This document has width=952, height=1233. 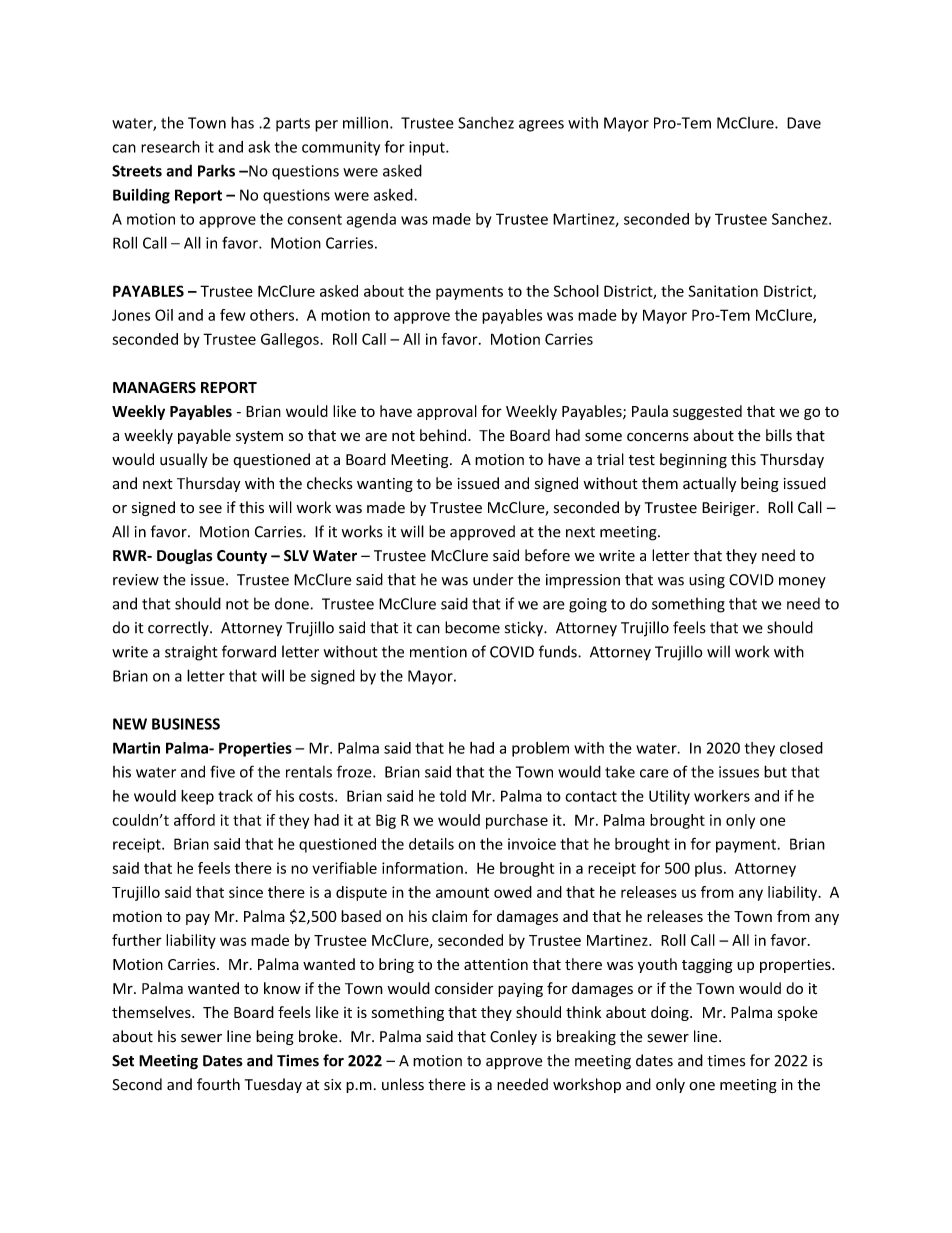 I want to click on correctly, so click(x=179, y=628).
